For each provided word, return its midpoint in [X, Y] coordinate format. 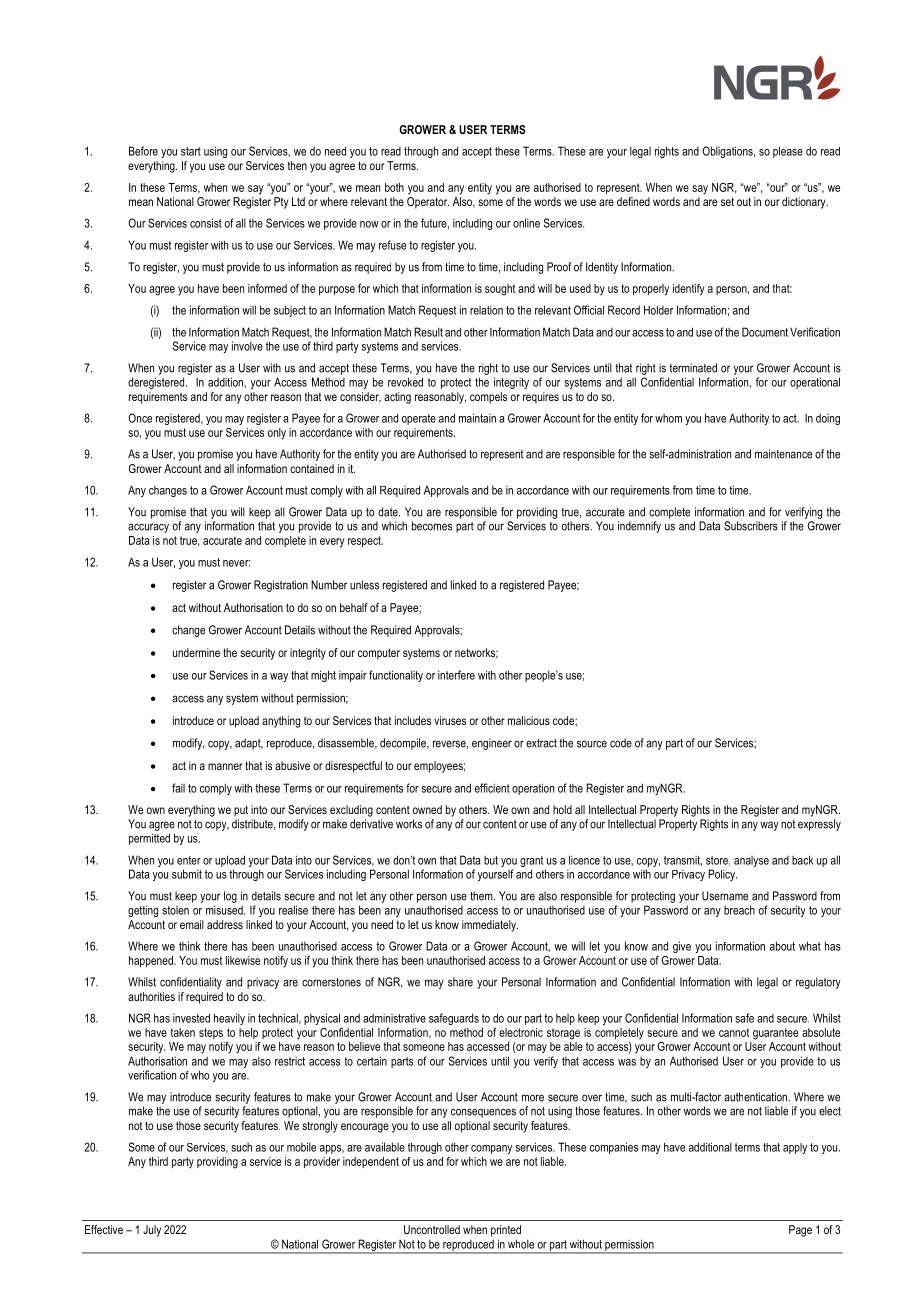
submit [187, 874]
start [191, 151]
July [152, 1231]
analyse [751, 861]
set [727, 201]
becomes [432, 526]
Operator [428, 203]
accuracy [148, 528]
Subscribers [751, 526]
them [482, 896]
